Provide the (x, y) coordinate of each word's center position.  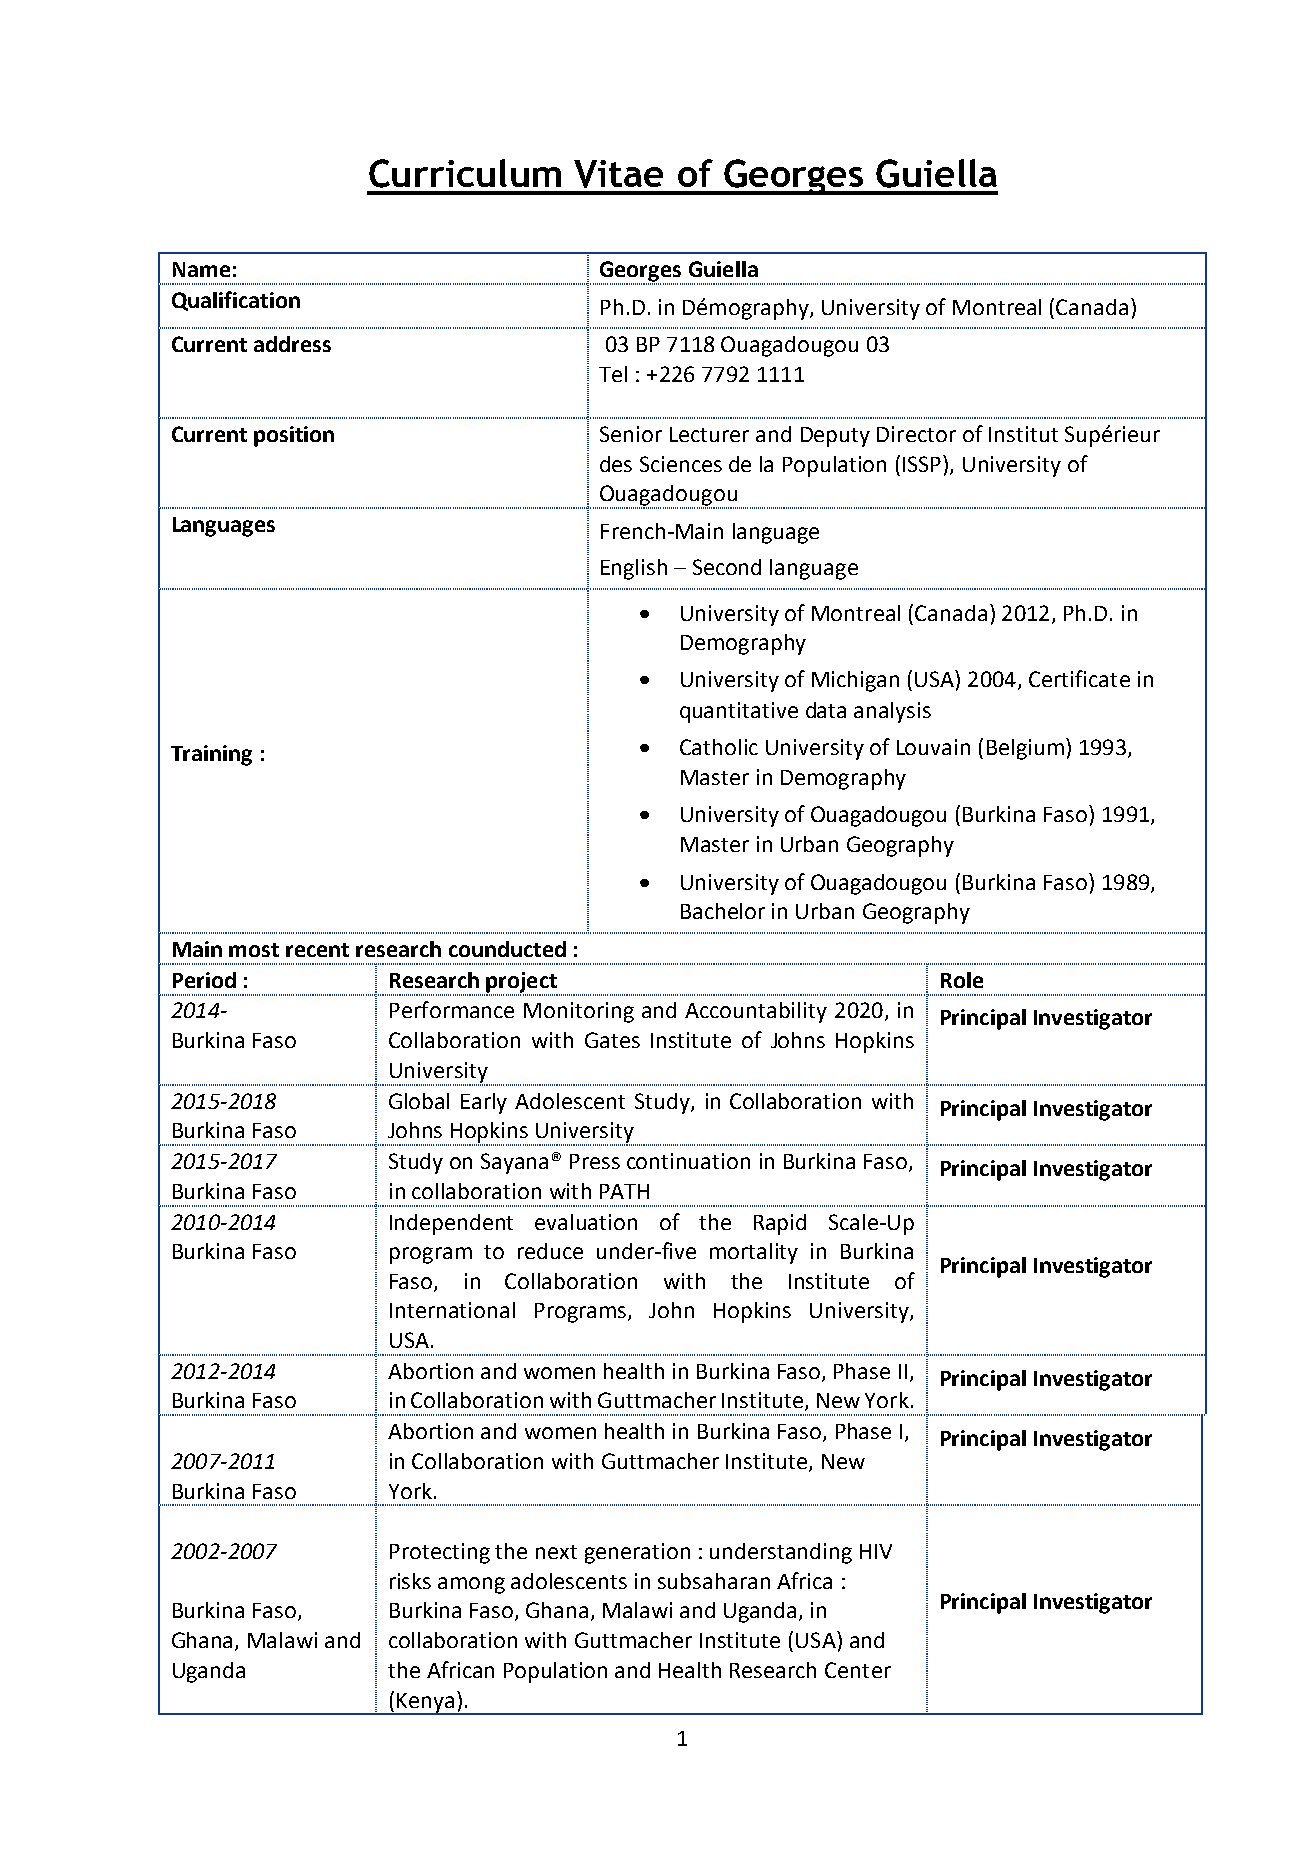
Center (858, 1670)
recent (317, 950)
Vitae (618, 174)
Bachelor (723, 911)
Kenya (426, 1703)
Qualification (236, 301)
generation (637, 1553)
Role (962, 980)
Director (916, 434)
